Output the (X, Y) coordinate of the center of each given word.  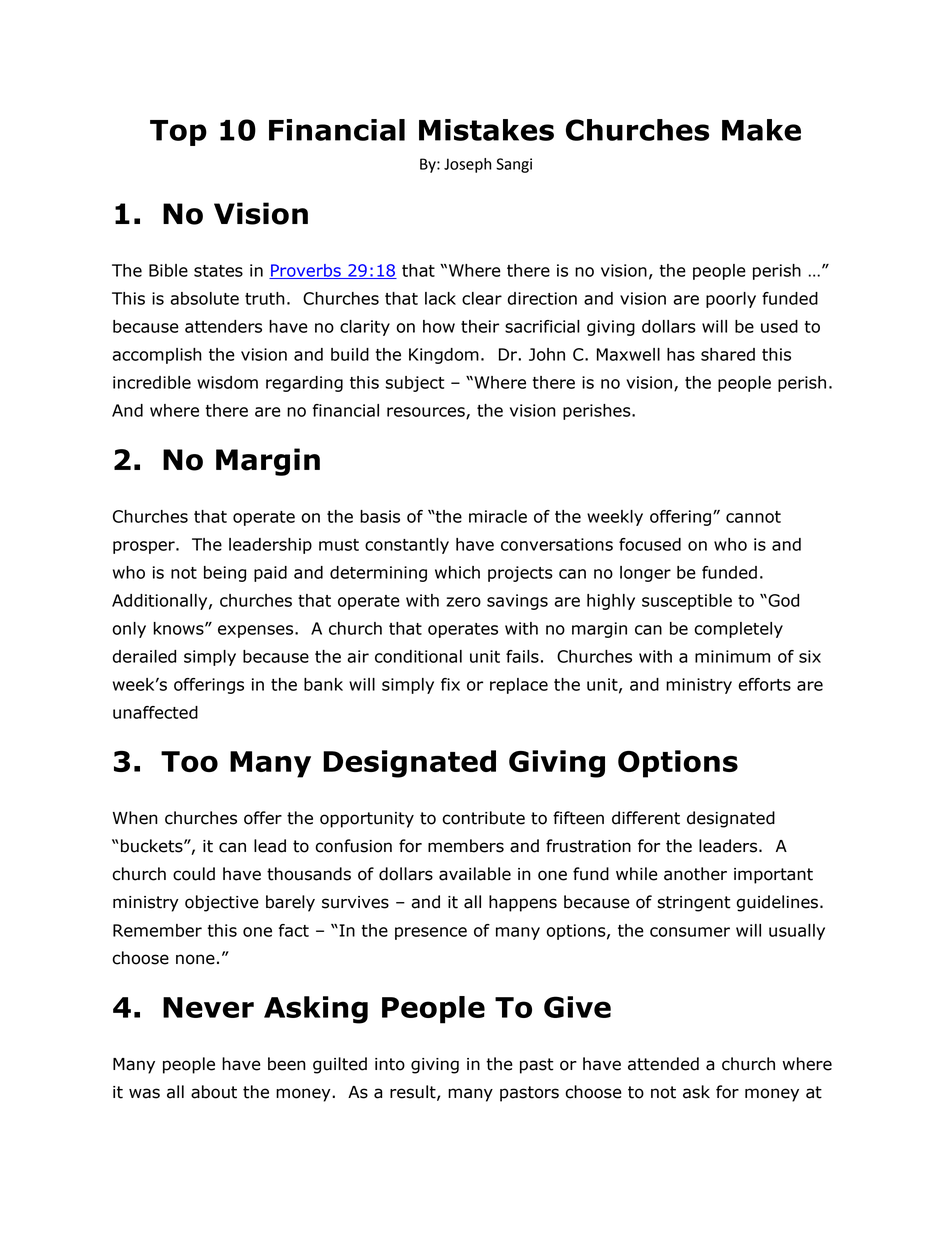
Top (178, 133)
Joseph (468, 165)
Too (189, 761)
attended (663, 1064)
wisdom (227, 382)
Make (761, 130)
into (390, 1064)
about (214, 1092)
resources (427, 413)
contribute (483, 818)
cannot (753, 517)
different (646, 818)
